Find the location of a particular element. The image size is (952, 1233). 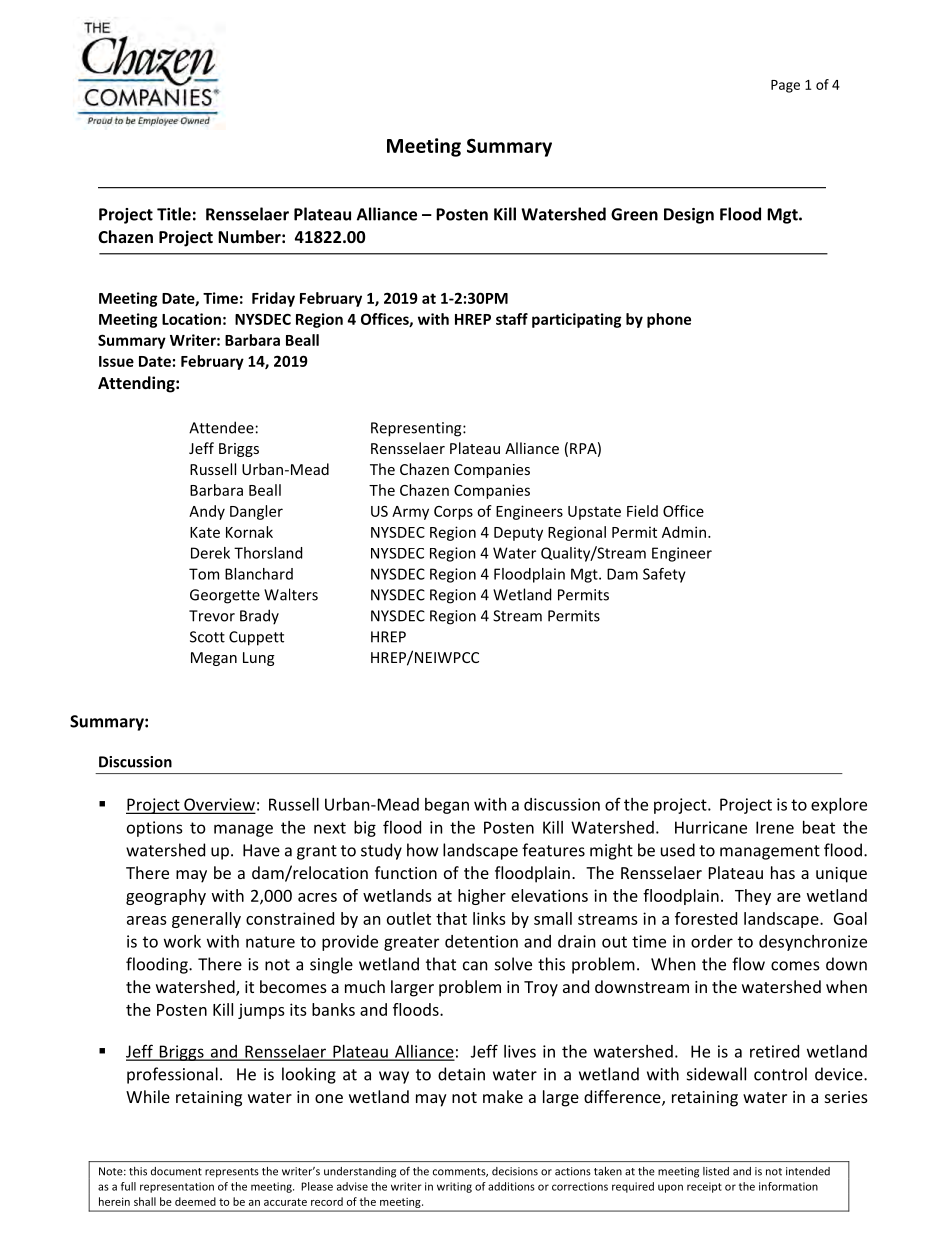

Title is located at coordinates (174, 214).
